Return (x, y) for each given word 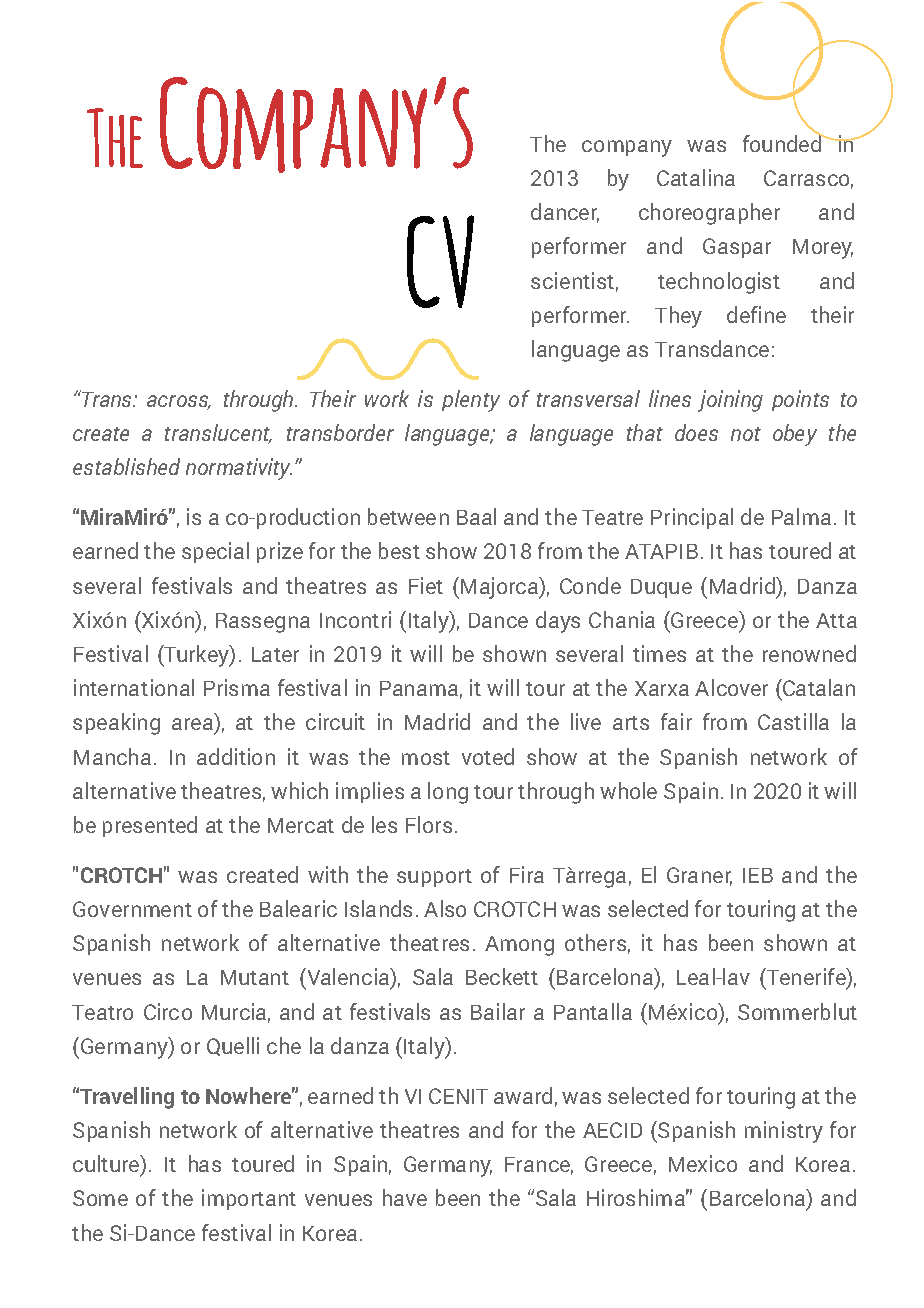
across (179, 402)
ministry (784, 1132)
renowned (809, 653)
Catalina (696, 177)
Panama (419, 688)
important (249, 1199)
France (539, 1166)
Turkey (197, 656)
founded (783, 142)
